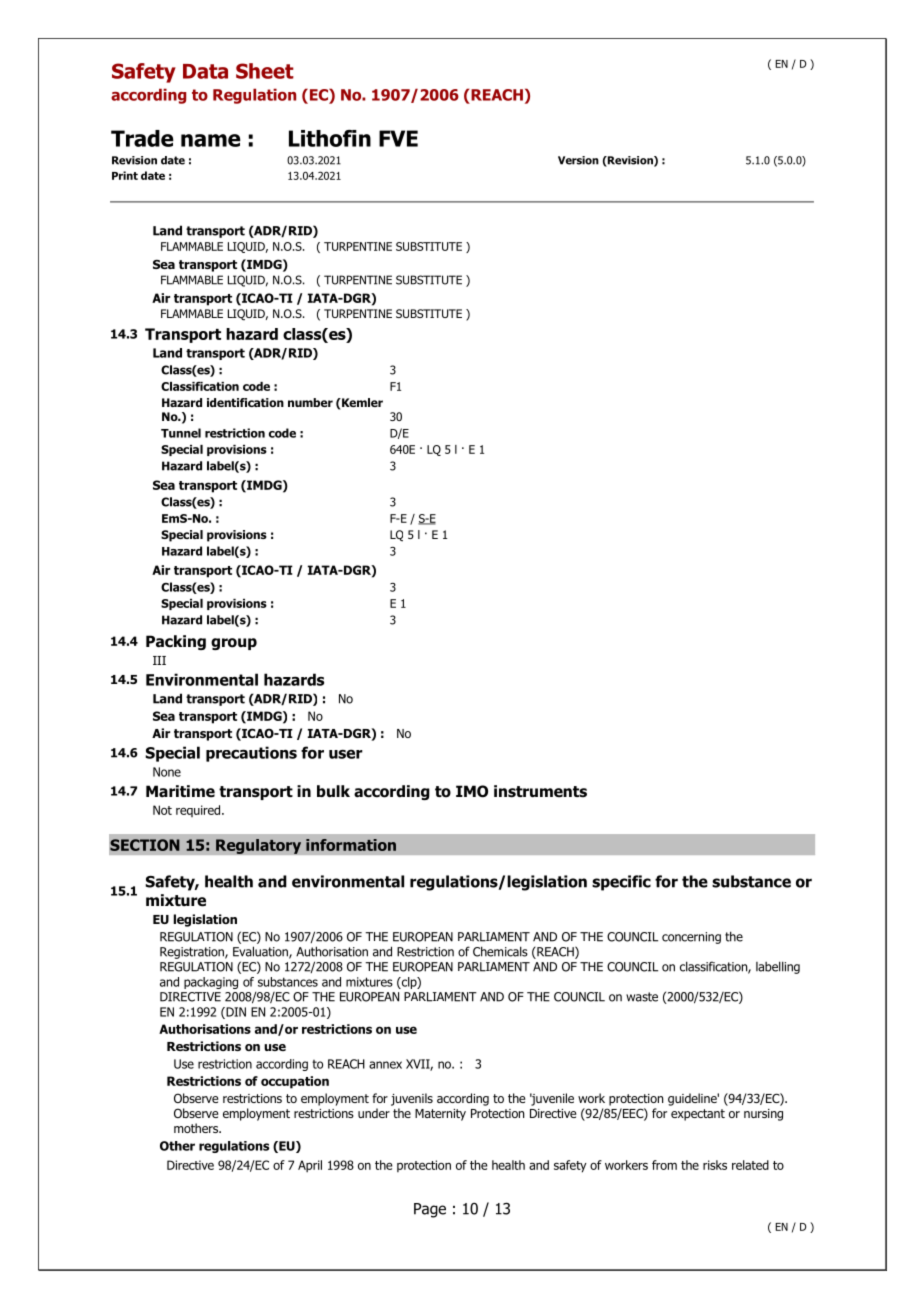 This screenshot has width=924, height=1308. I want to click on user, so click(346, 754).
